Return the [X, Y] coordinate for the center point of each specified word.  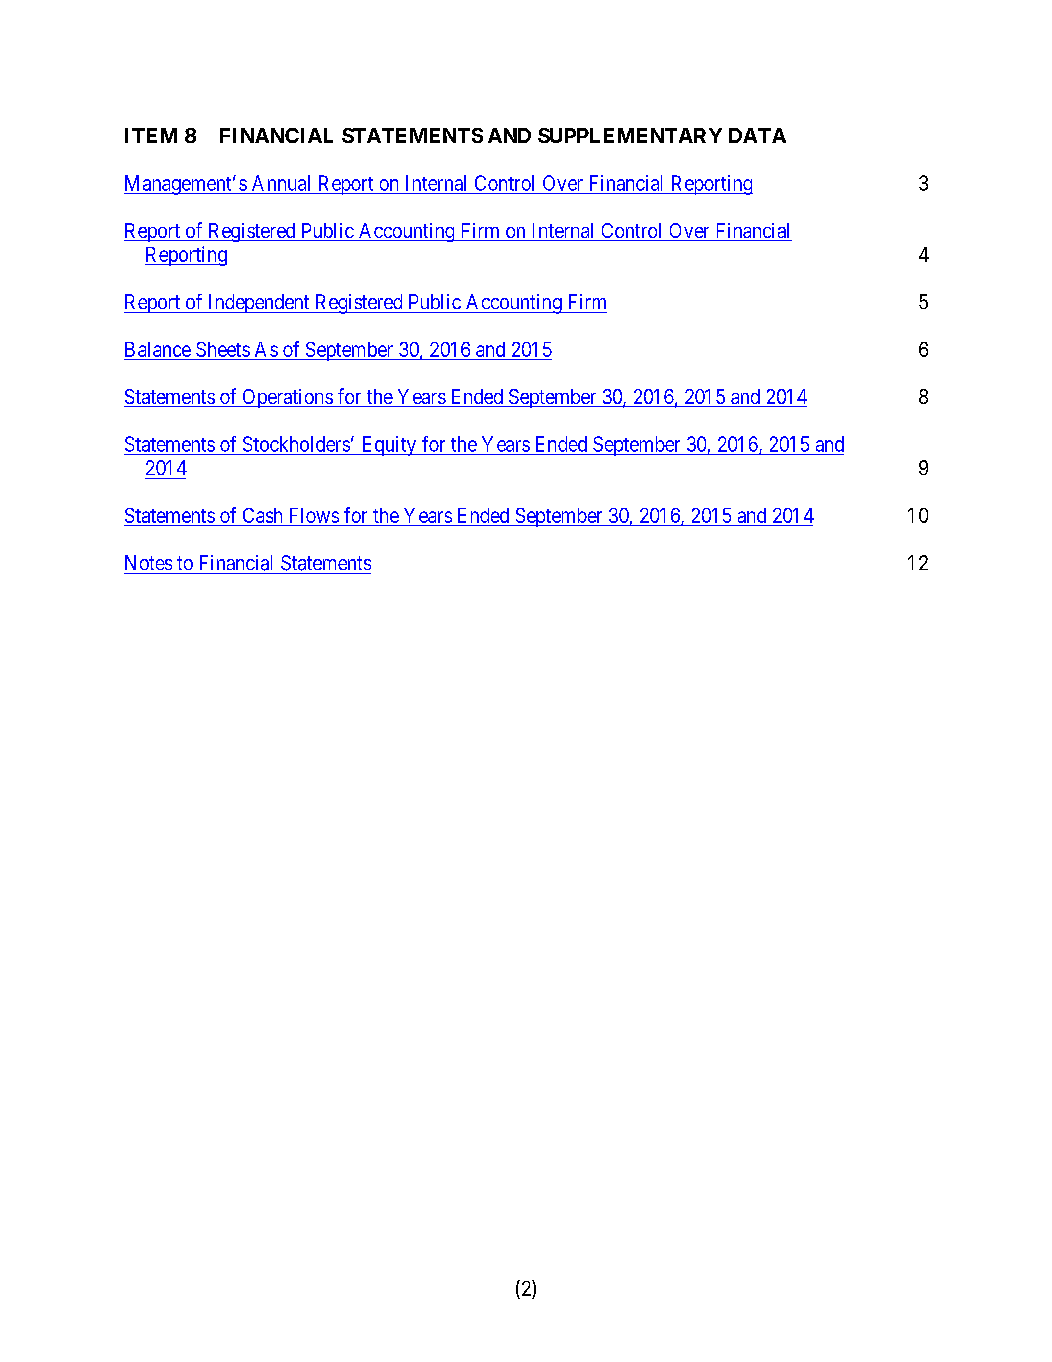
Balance [158, 349]
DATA [757, 135]
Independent [258, 303]
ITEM [151, 135]
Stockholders [296, 444]
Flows [313, 517]
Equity [388, 446]
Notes [148, 562]
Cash [262, 517]
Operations [287, 398]
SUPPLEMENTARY [630, 135]
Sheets [223, 349]
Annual [281, 183]
